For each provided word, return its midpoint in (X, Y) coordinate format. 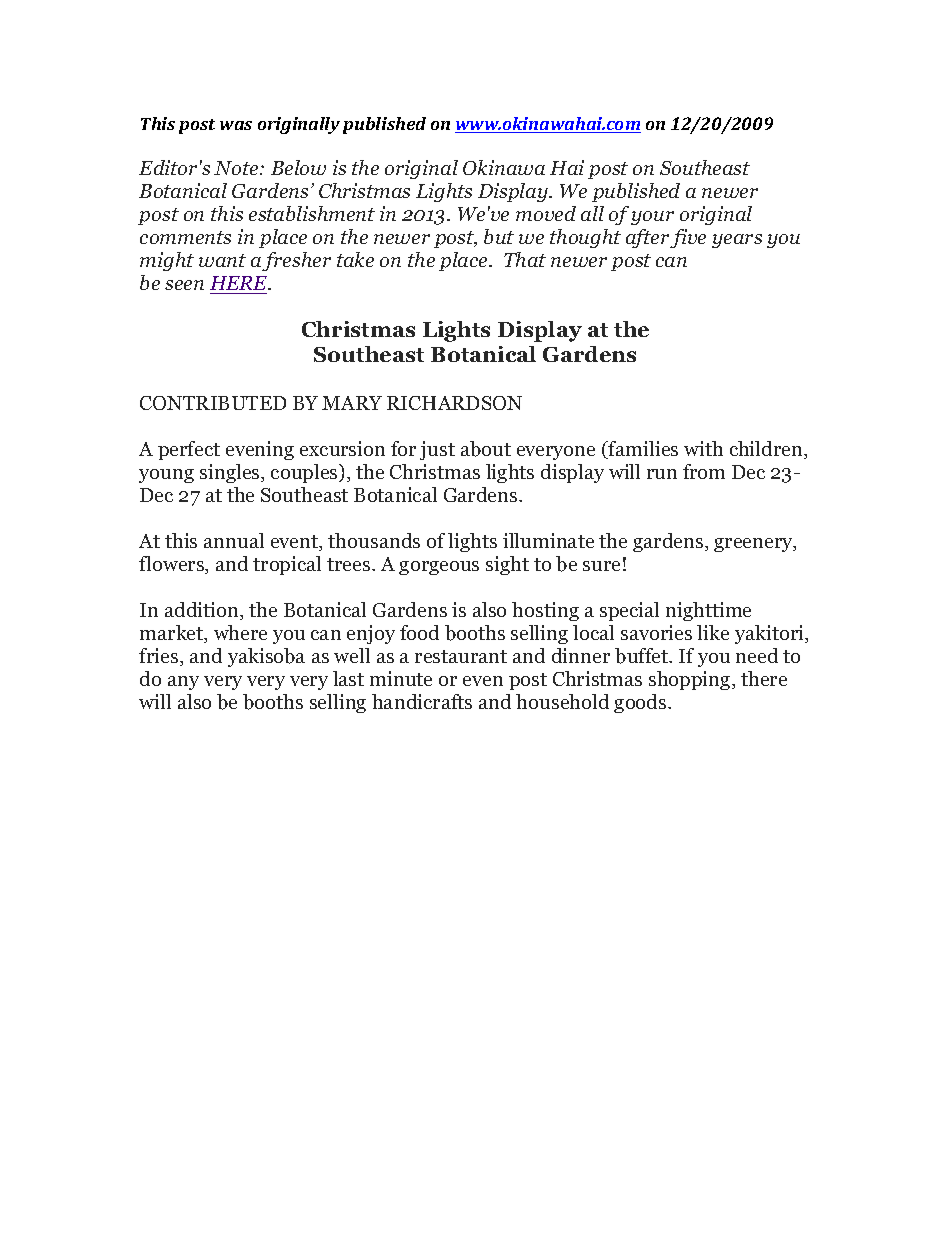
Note (237, 168)
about (486, 449)
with (703, 448)
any (183, 683)
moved (546, 213)
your (652, 218)
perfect (189, 450)
